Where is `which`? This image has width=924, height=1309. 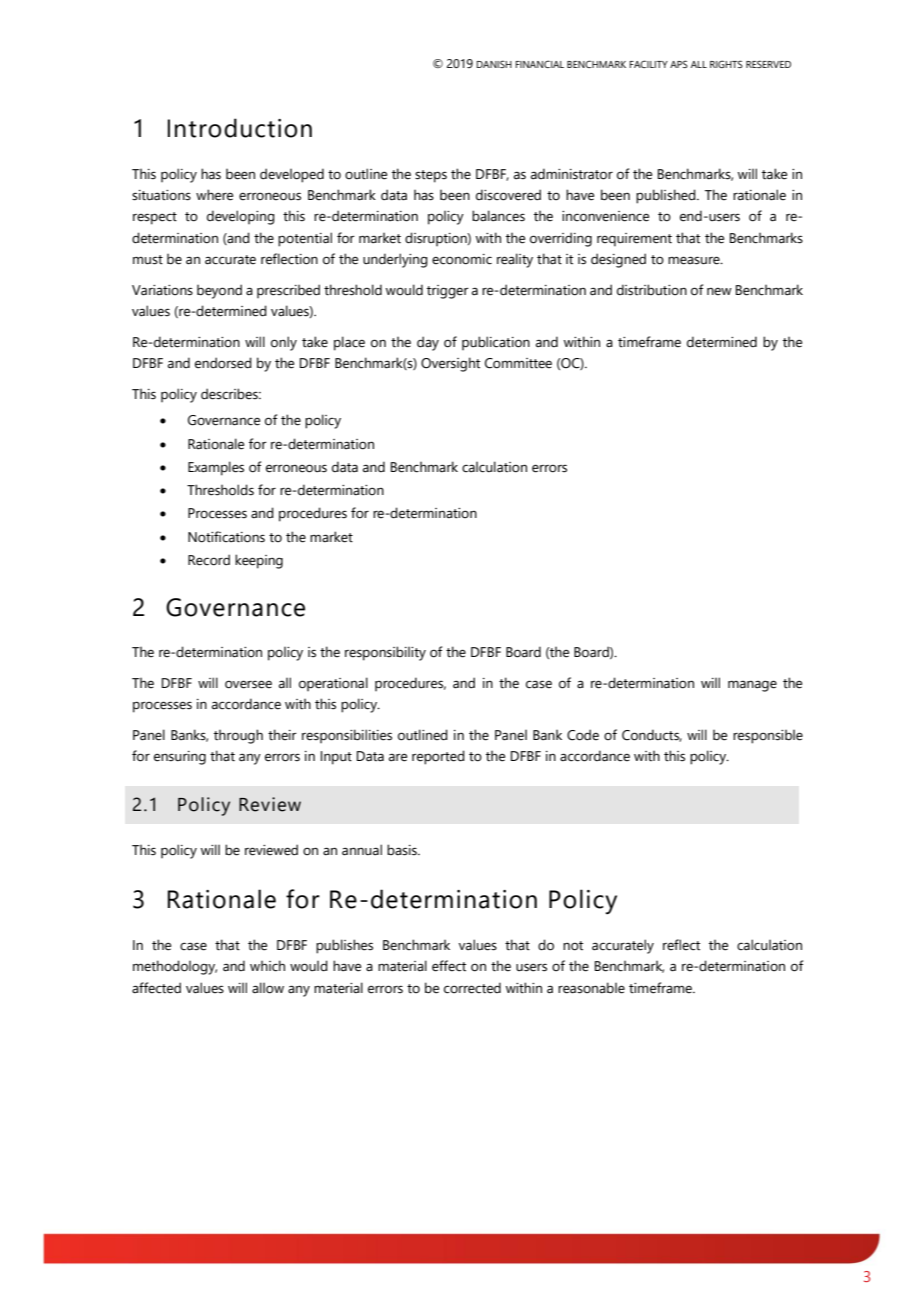 which is located at coordinates (267, 966).
